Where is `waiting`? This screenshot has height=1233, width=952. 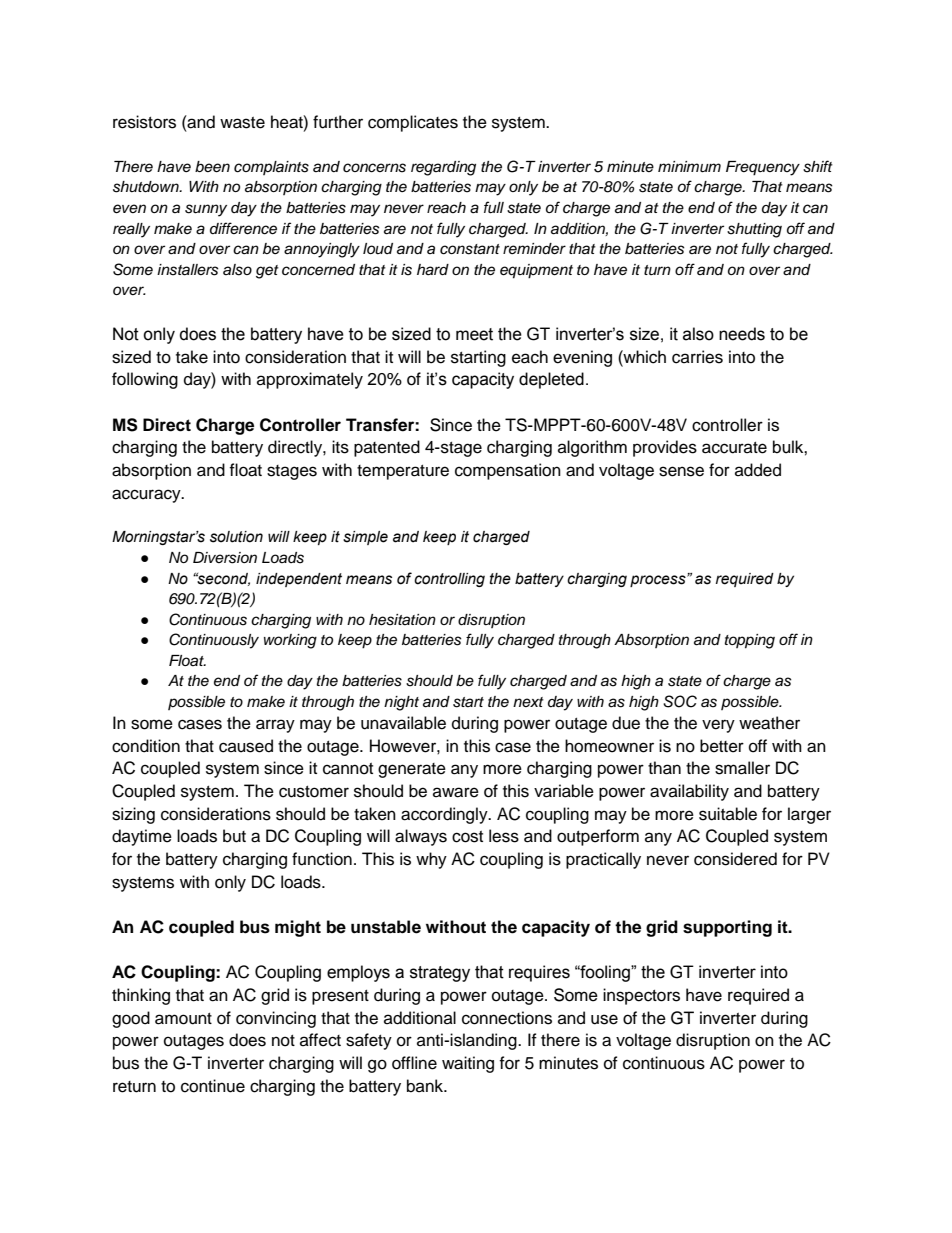
waiting is located at coordinates (468, 1064).
